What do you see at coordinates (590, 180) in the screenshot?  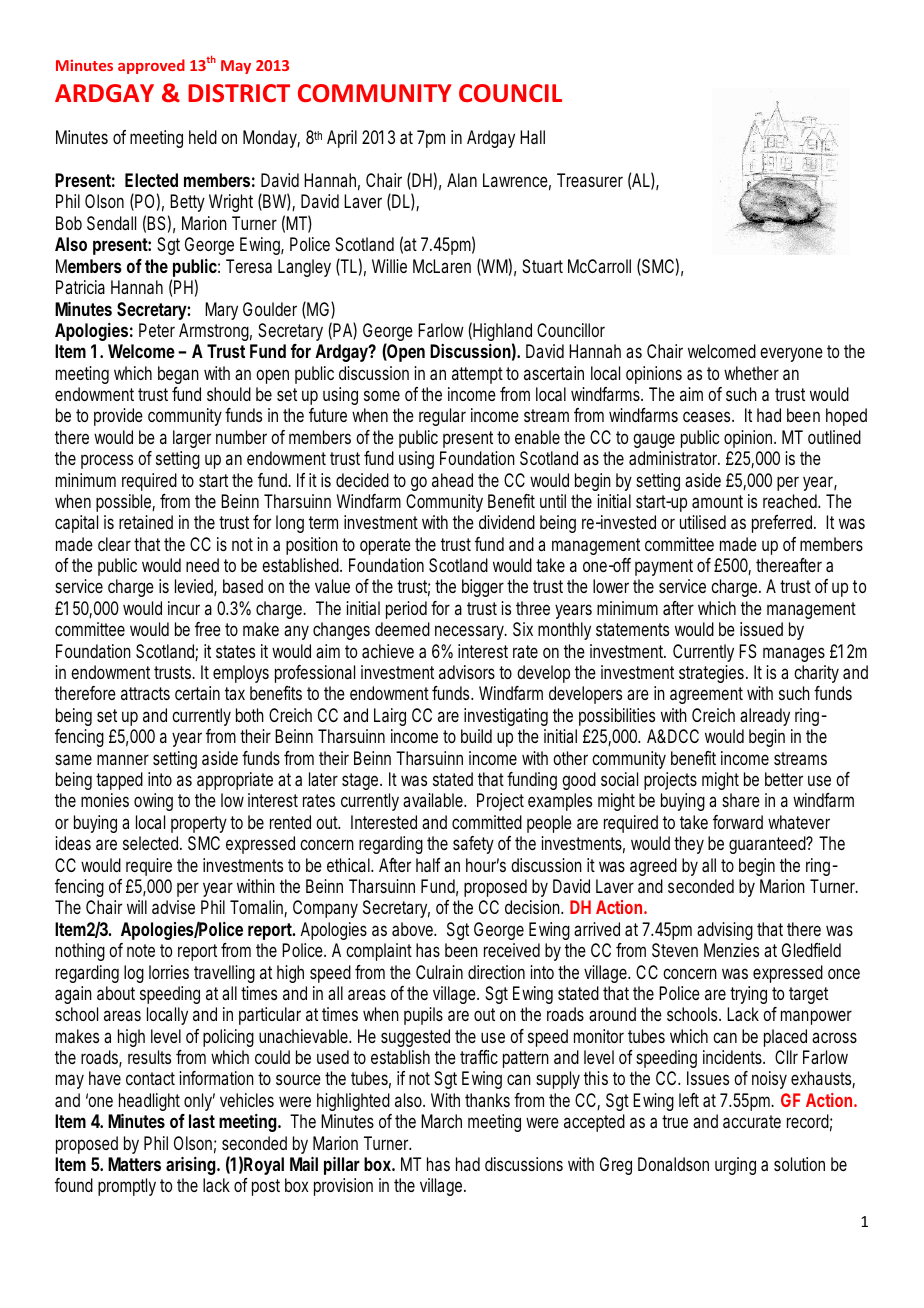 I see `Treasurer` at bounding box center [590, 180].
